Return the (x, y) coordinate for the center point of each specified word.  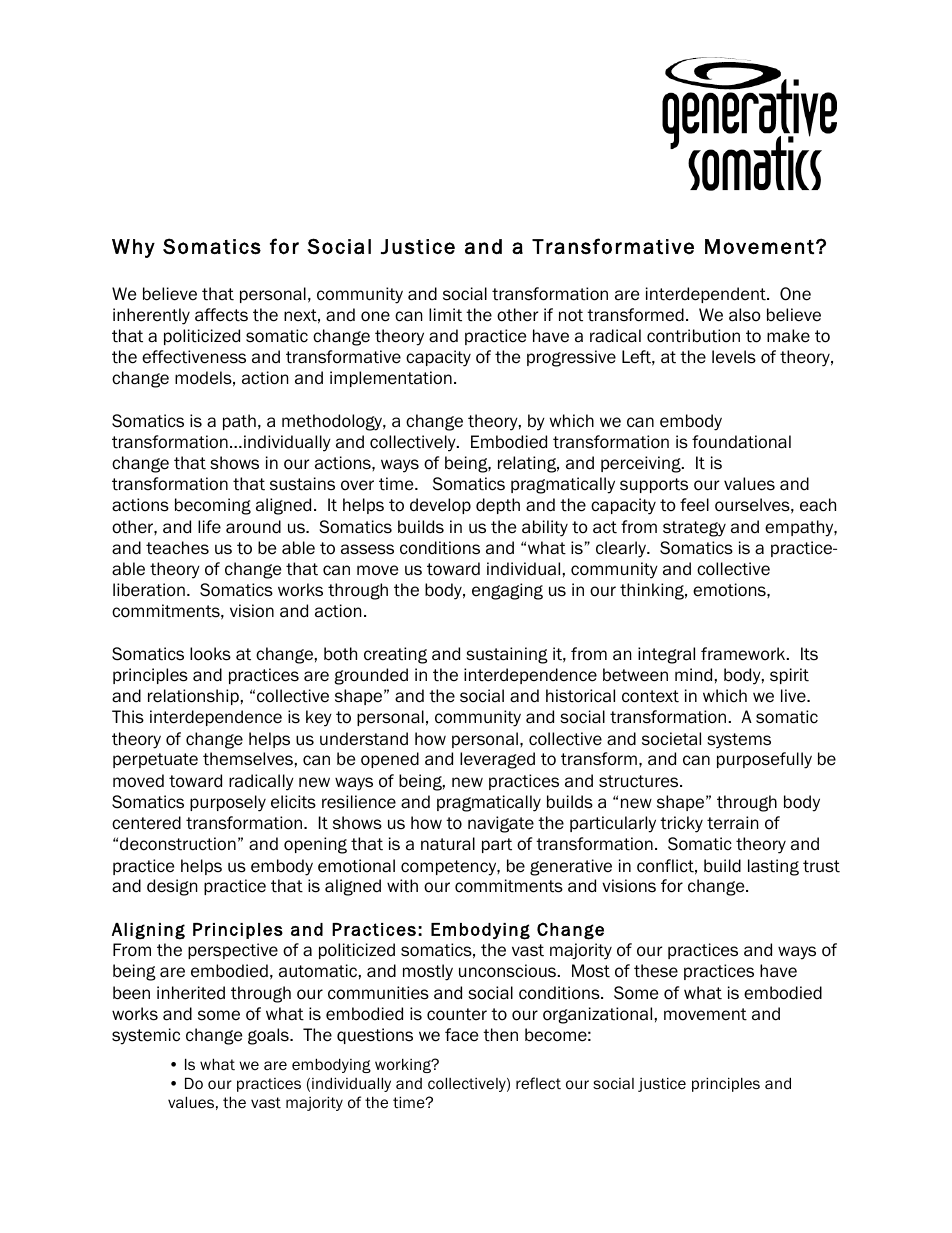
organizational (597, 1015)
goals (269, 1036)
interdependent (707, 295)
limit (445, 315)
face (461, 1035)
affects (221, 315)
